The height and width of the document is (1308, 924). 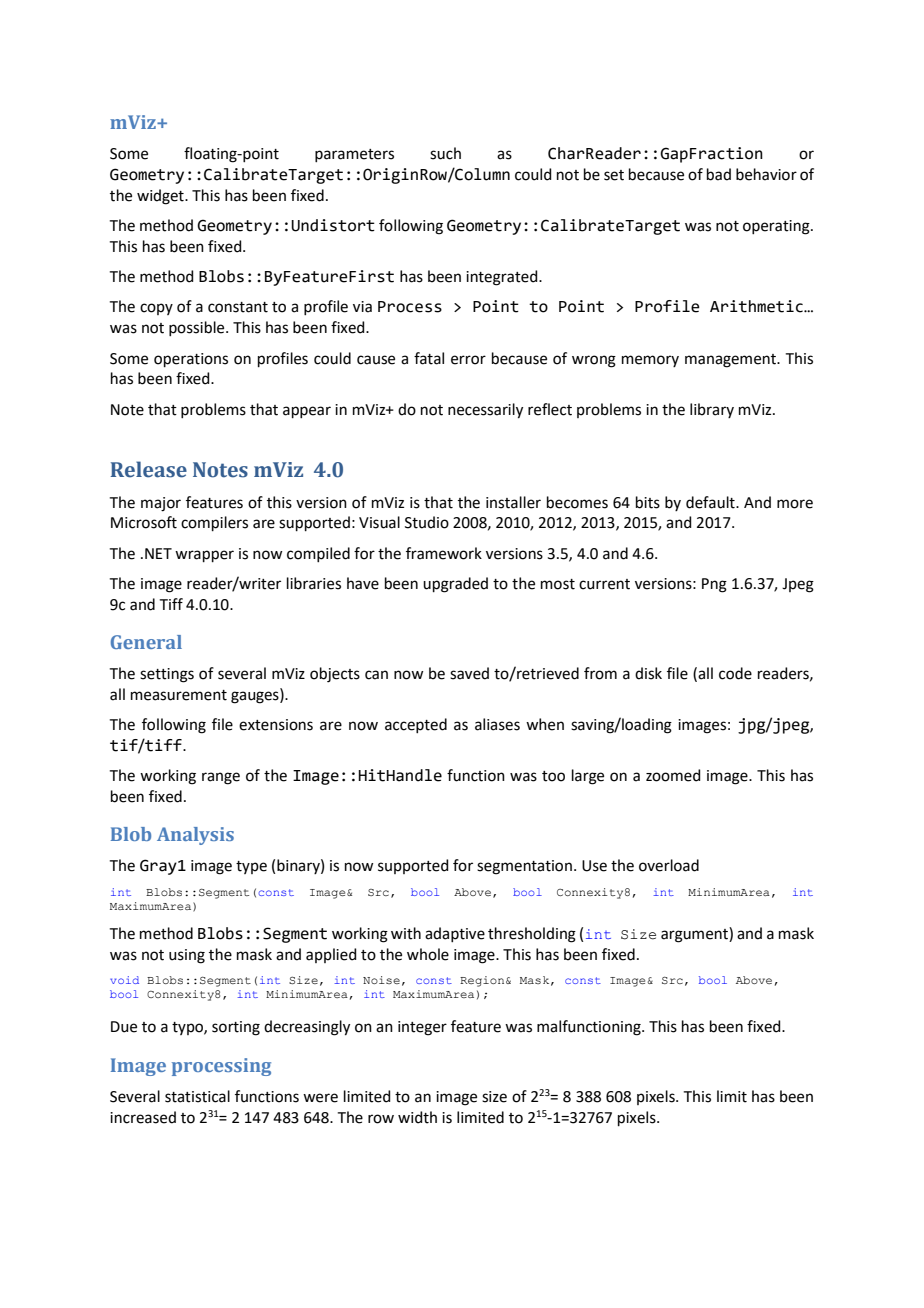 What do you see at coordinates (669, 865) in the document?
I see `overload` at bounding box center [669, 865].
